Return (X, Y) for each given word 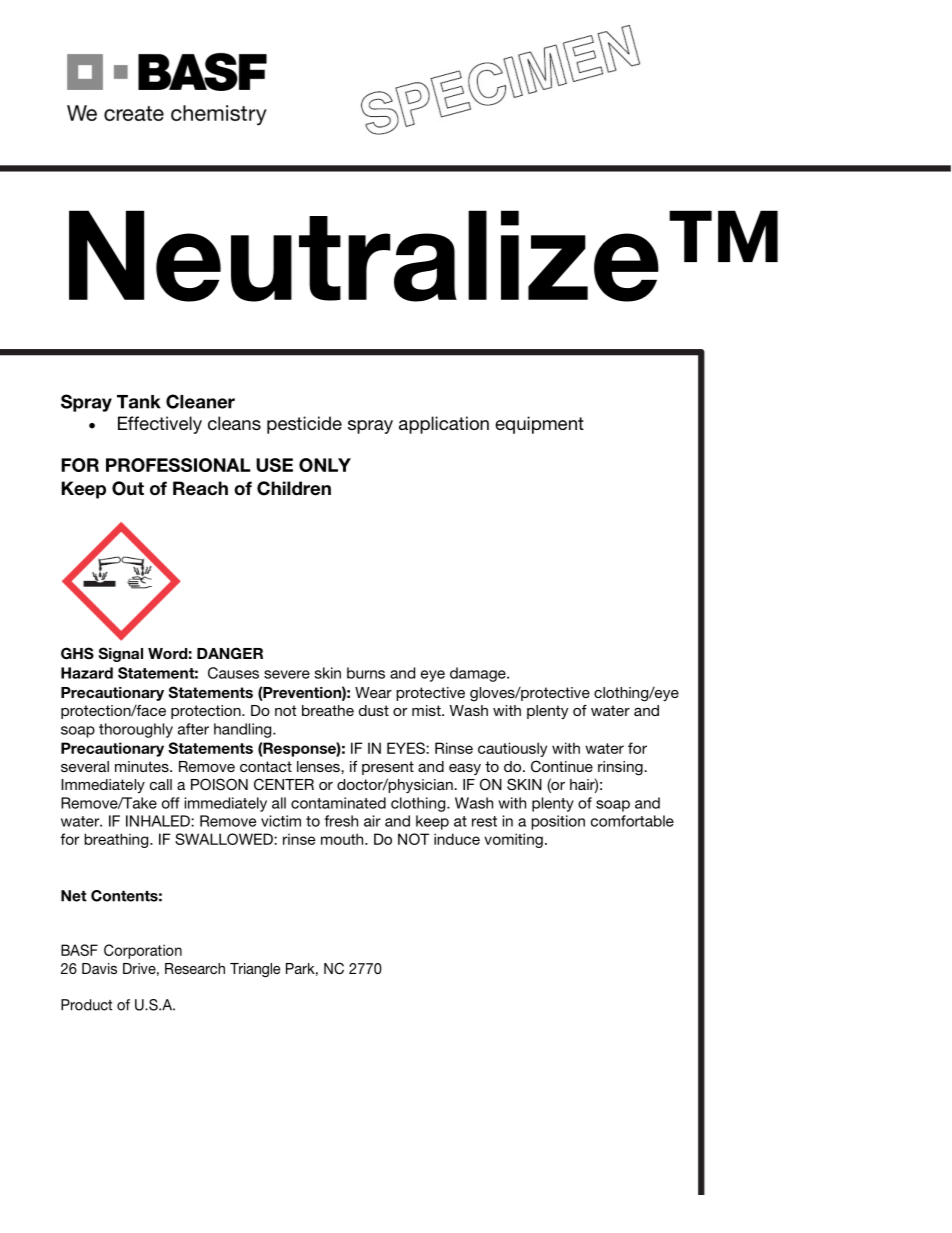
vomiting (513, 840)
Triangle (255, 970)
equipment (539, 425)
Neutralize (364, 256)
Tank (139, 402)
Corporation (143, 951)
